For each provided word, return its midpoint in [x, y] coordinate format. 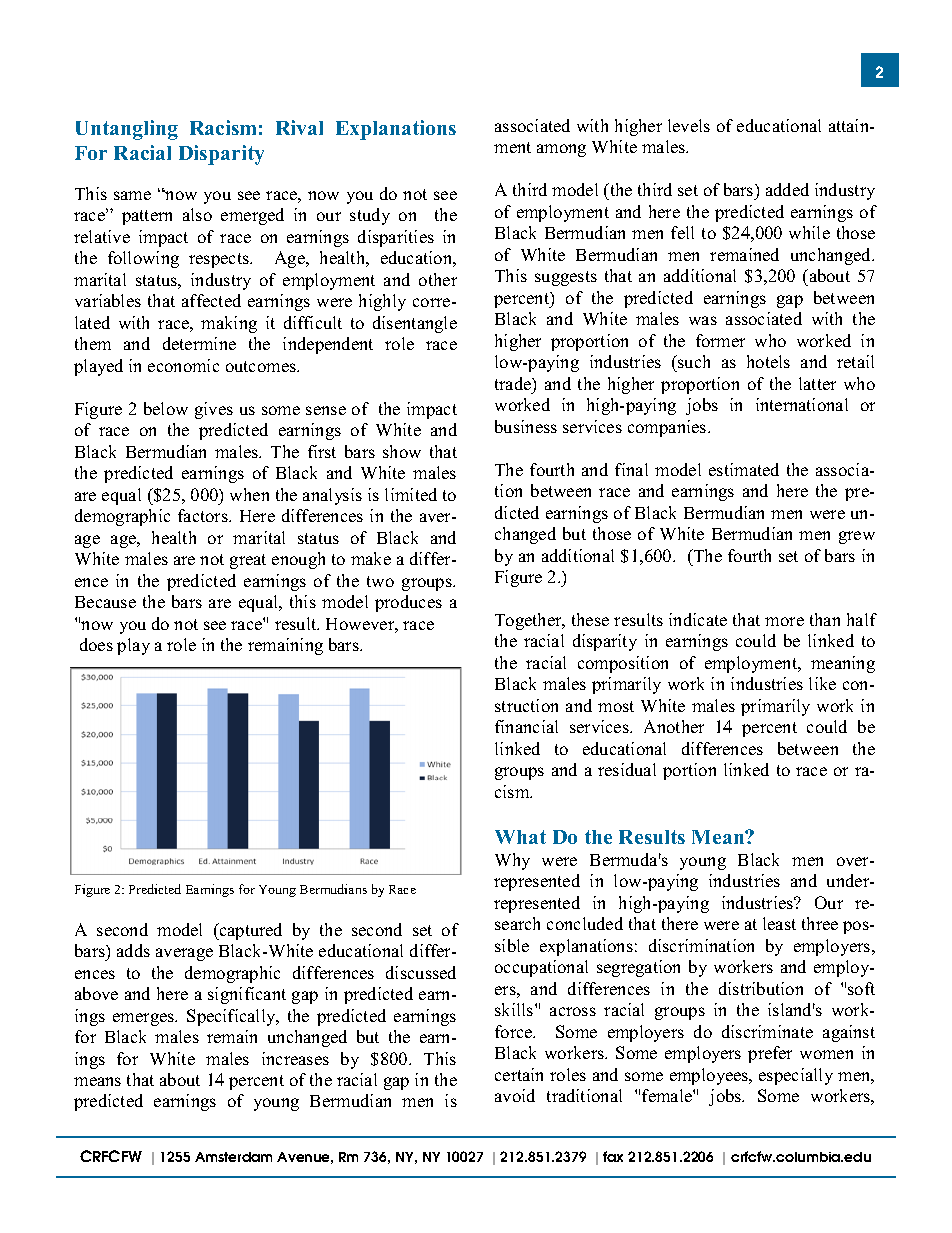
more [784, 621]
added [787, 189]
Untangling [127, 130]
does [96, 644]
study [370, 216]
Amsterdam [233, 1157]
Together [529, 621]
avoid [515, 1095]
